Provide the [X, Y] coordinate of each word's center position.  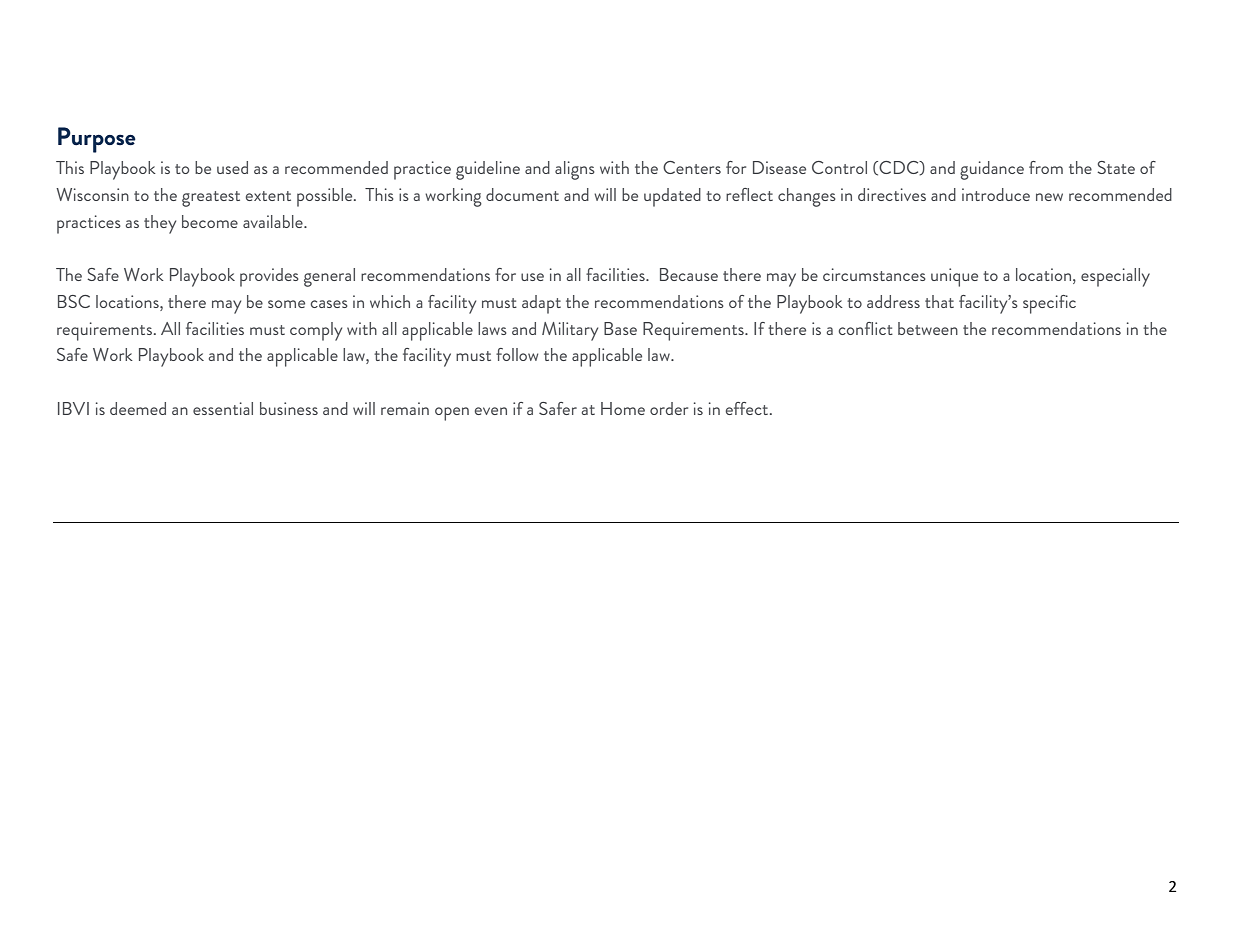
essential [223, 408]
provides [269, 277]
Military [570, 331]
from [1046, 167]
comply [316, 331]
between [928, 328]
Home [623, 408]
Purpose [97, 140]
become [210, 221]
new [1049, 197]
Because [689, 274]
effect [748, 408]
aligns [575, 170]
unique [954, 277]
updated [672, 197]
